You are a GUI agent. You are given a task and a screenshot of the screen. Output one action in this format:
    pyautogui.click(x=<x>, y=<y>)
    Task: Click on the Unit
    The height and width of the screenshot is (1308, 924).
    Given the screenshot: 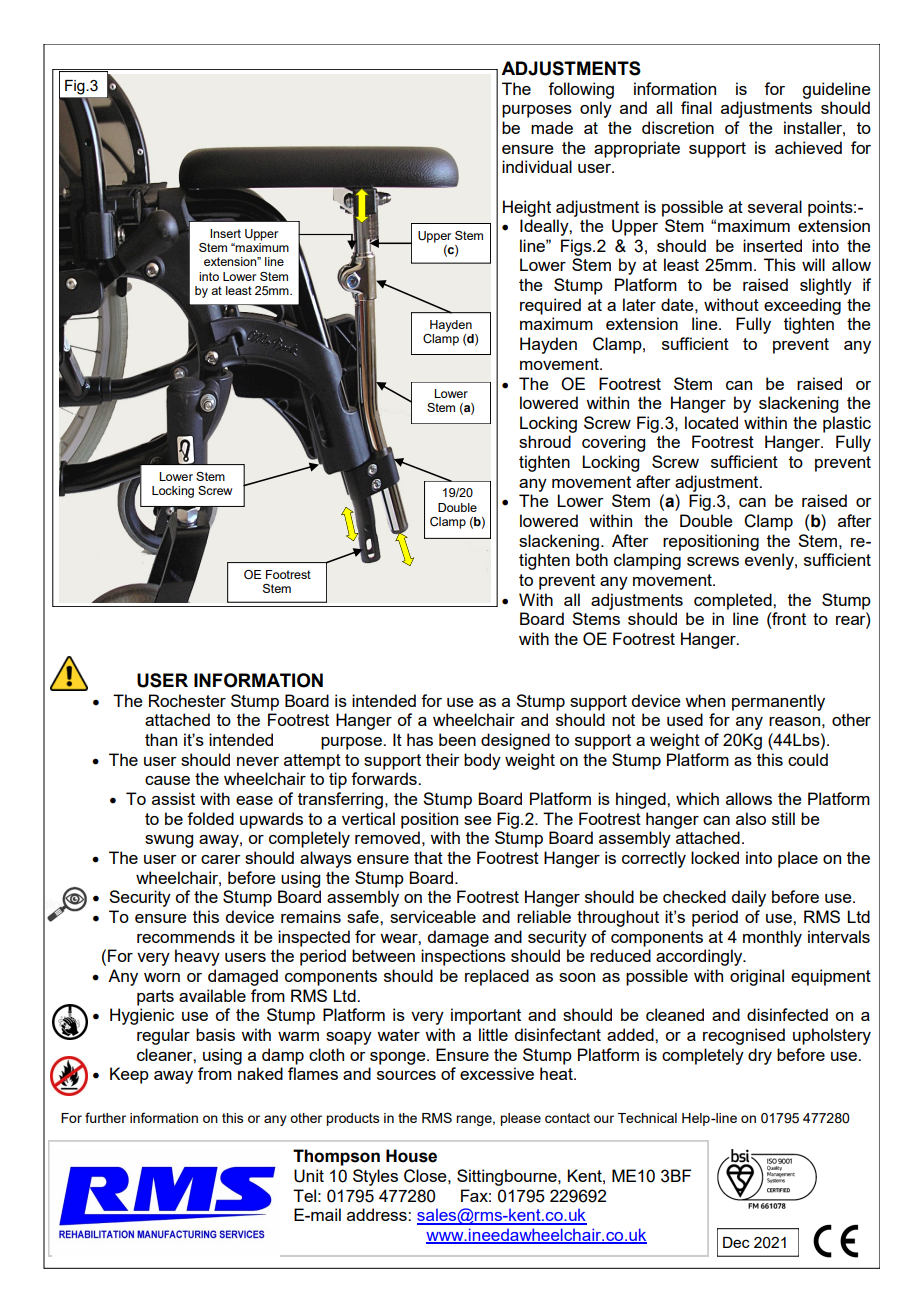 What is the action you would take?
    pyautogui.click(x=309, y=1176)
